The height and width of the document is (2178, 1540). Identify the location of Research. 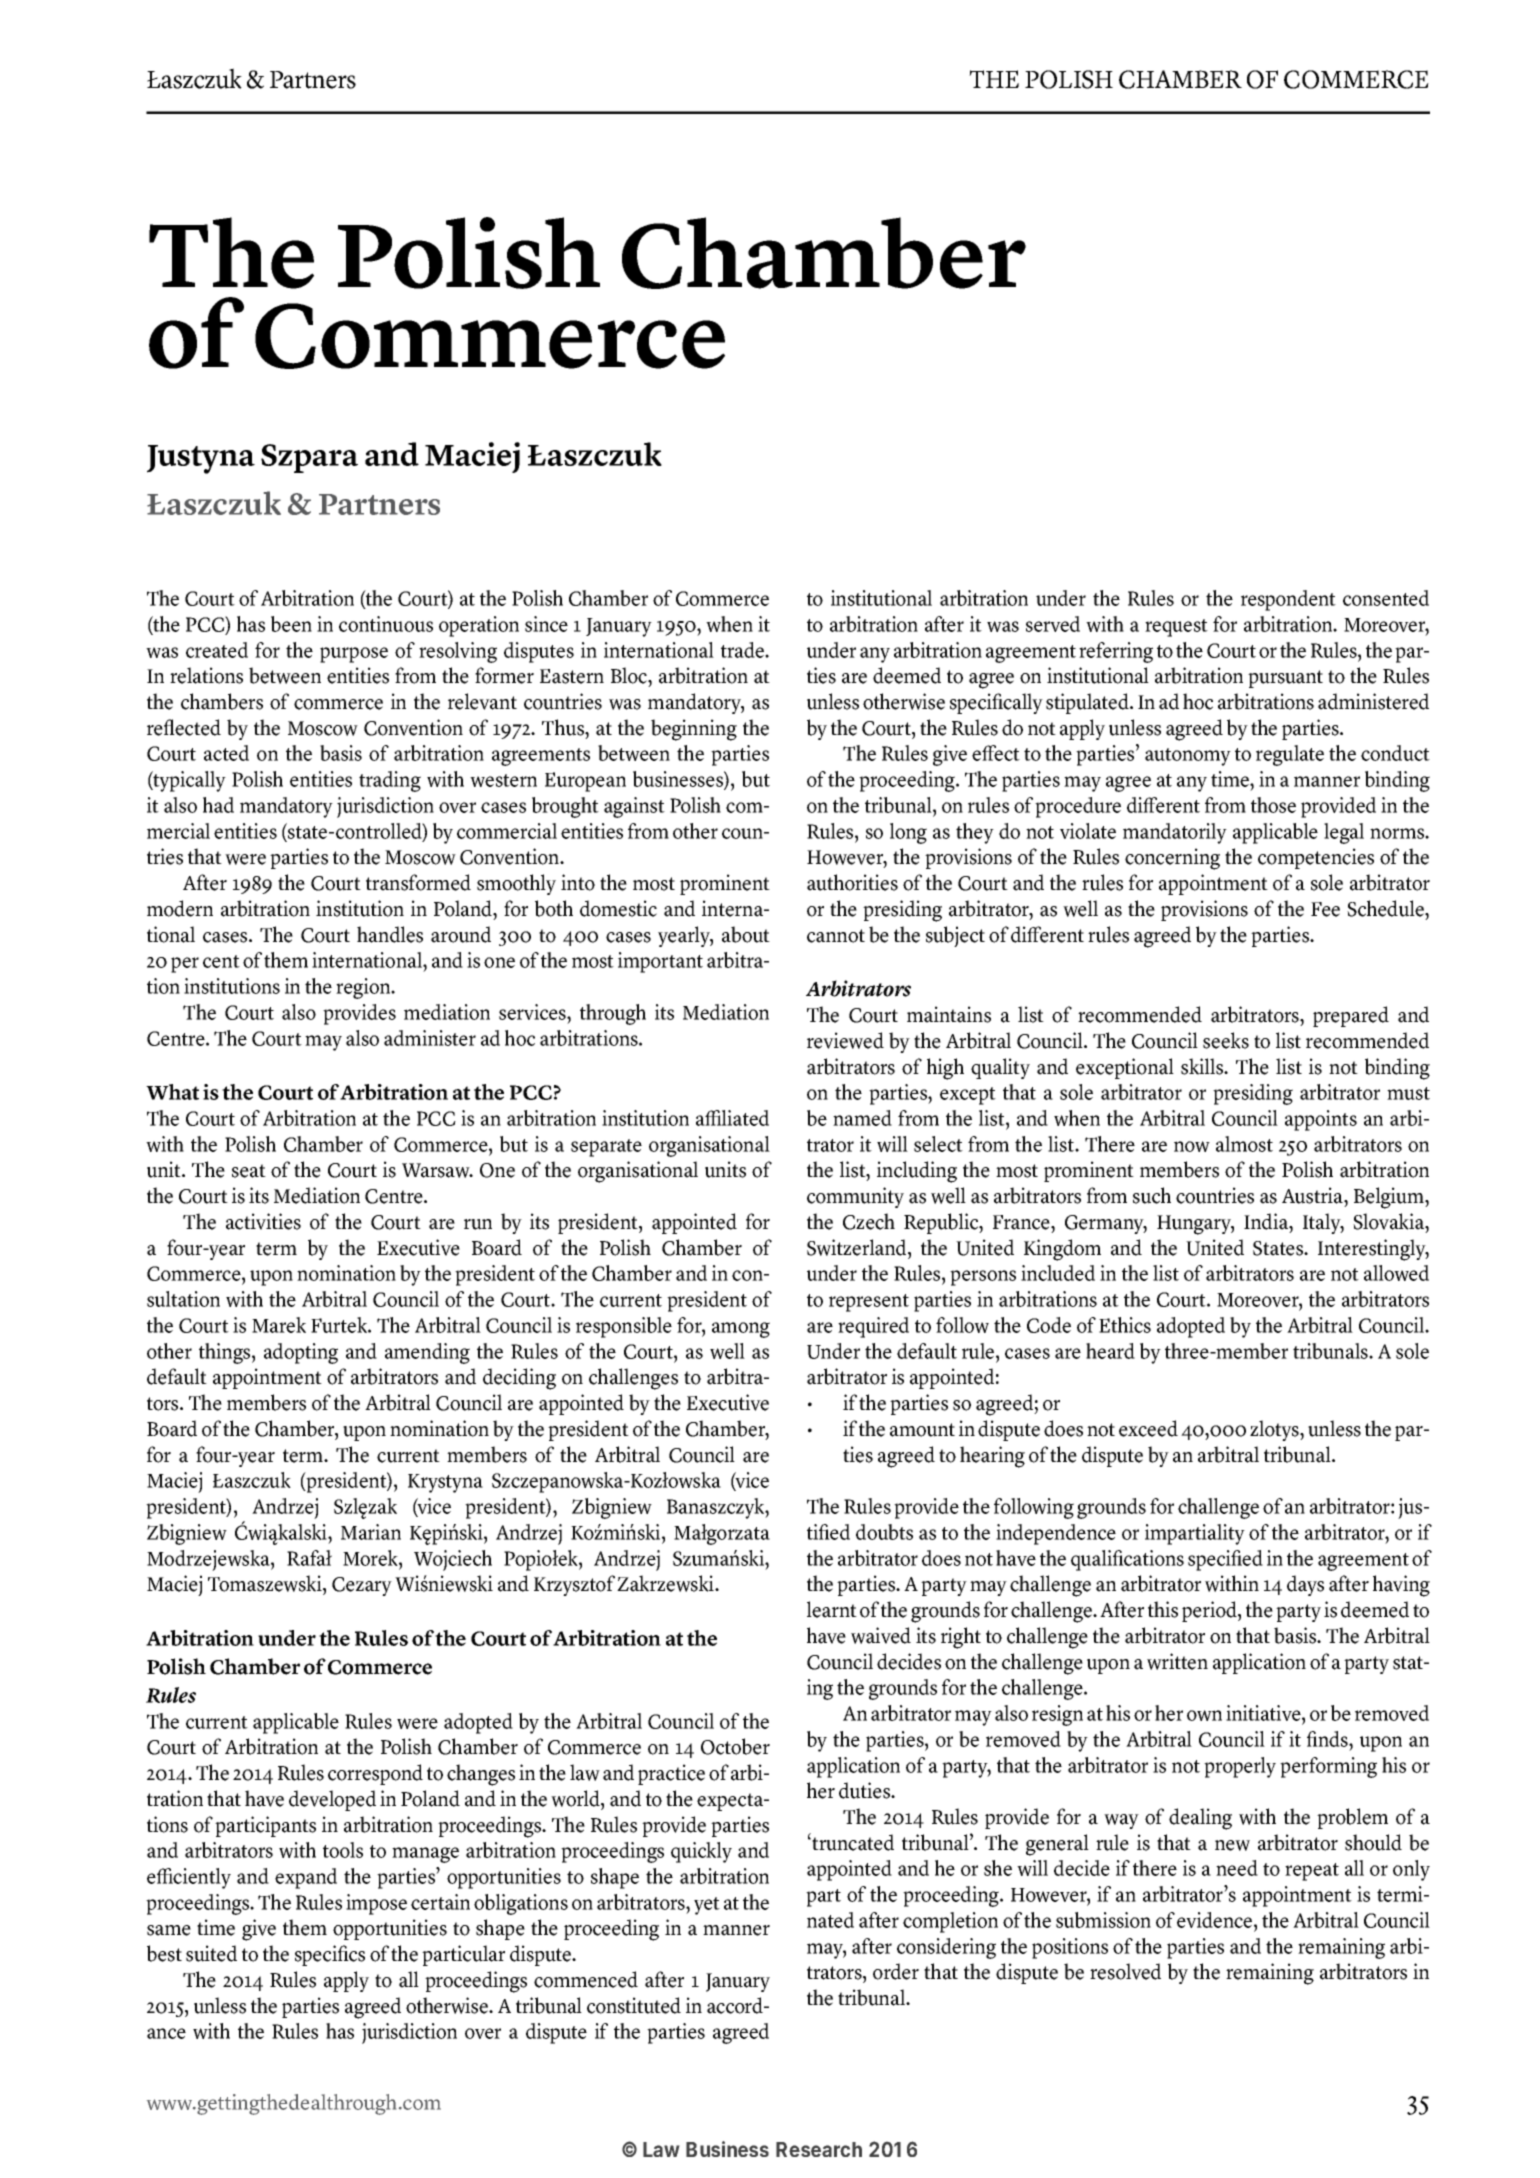
(819, 2149).
